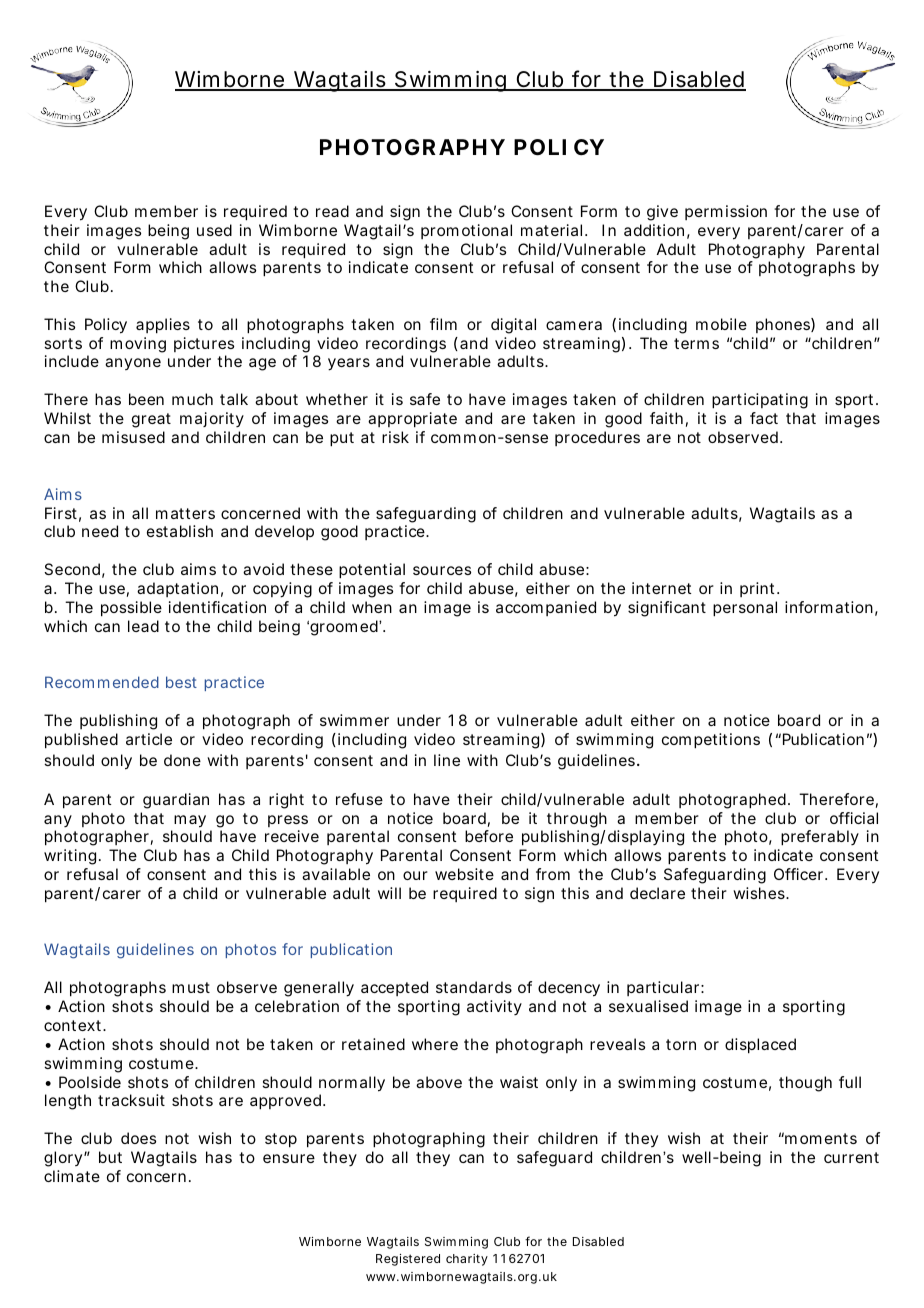 The height and width of the image is (1308, 924). I want to click on personal, so click(745, 609).
